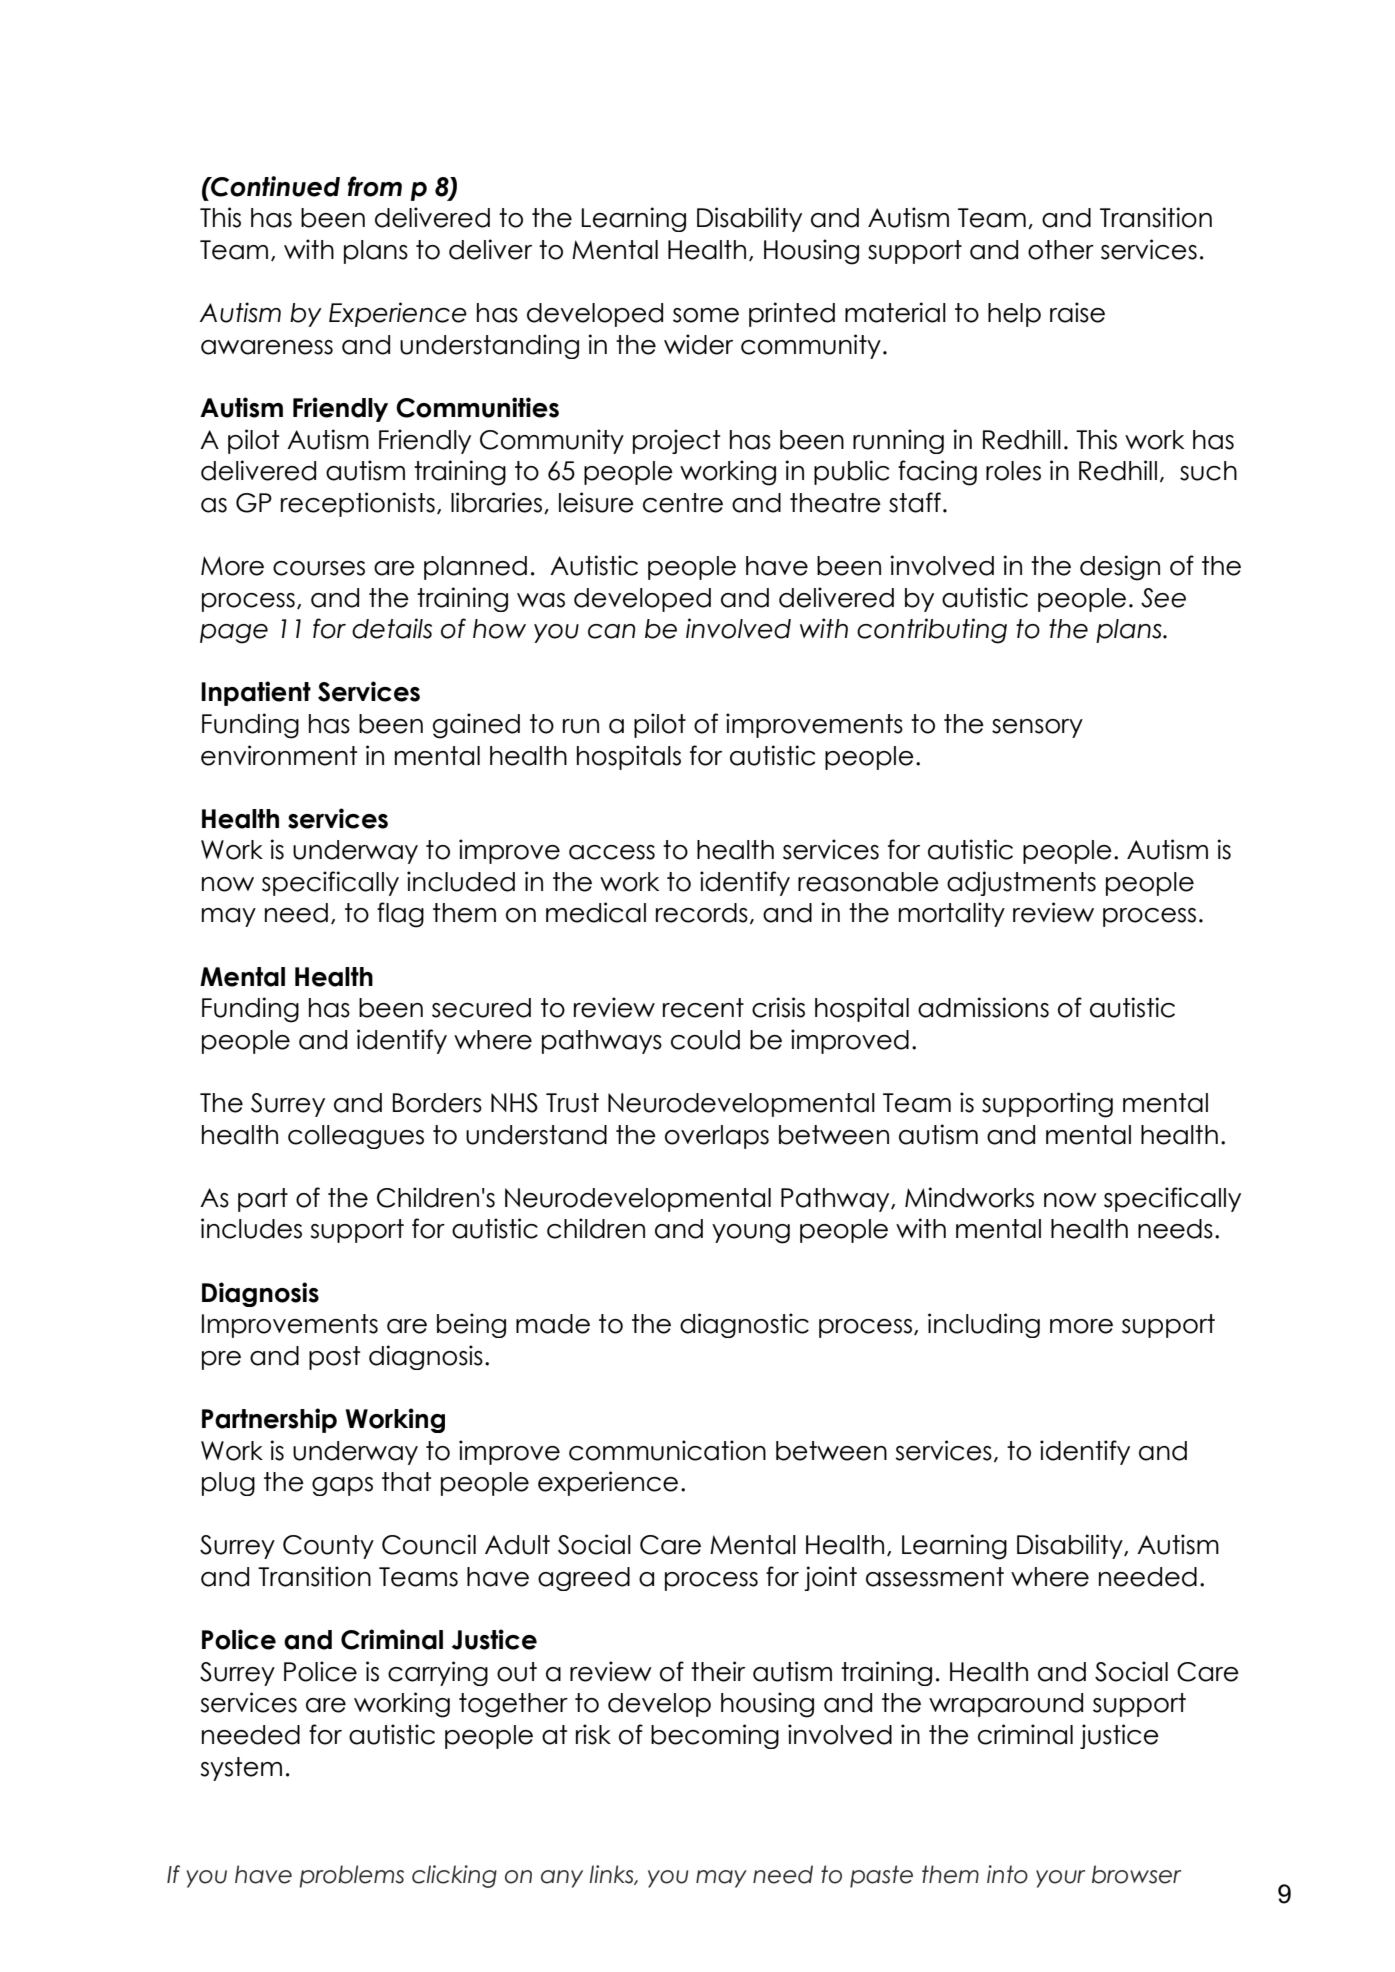 The width and height of the screenshot is (1395, 1972). What do you see at coordinates (706, 315) in the screenshot?
I see `some` at bounding box center [706, 315].
